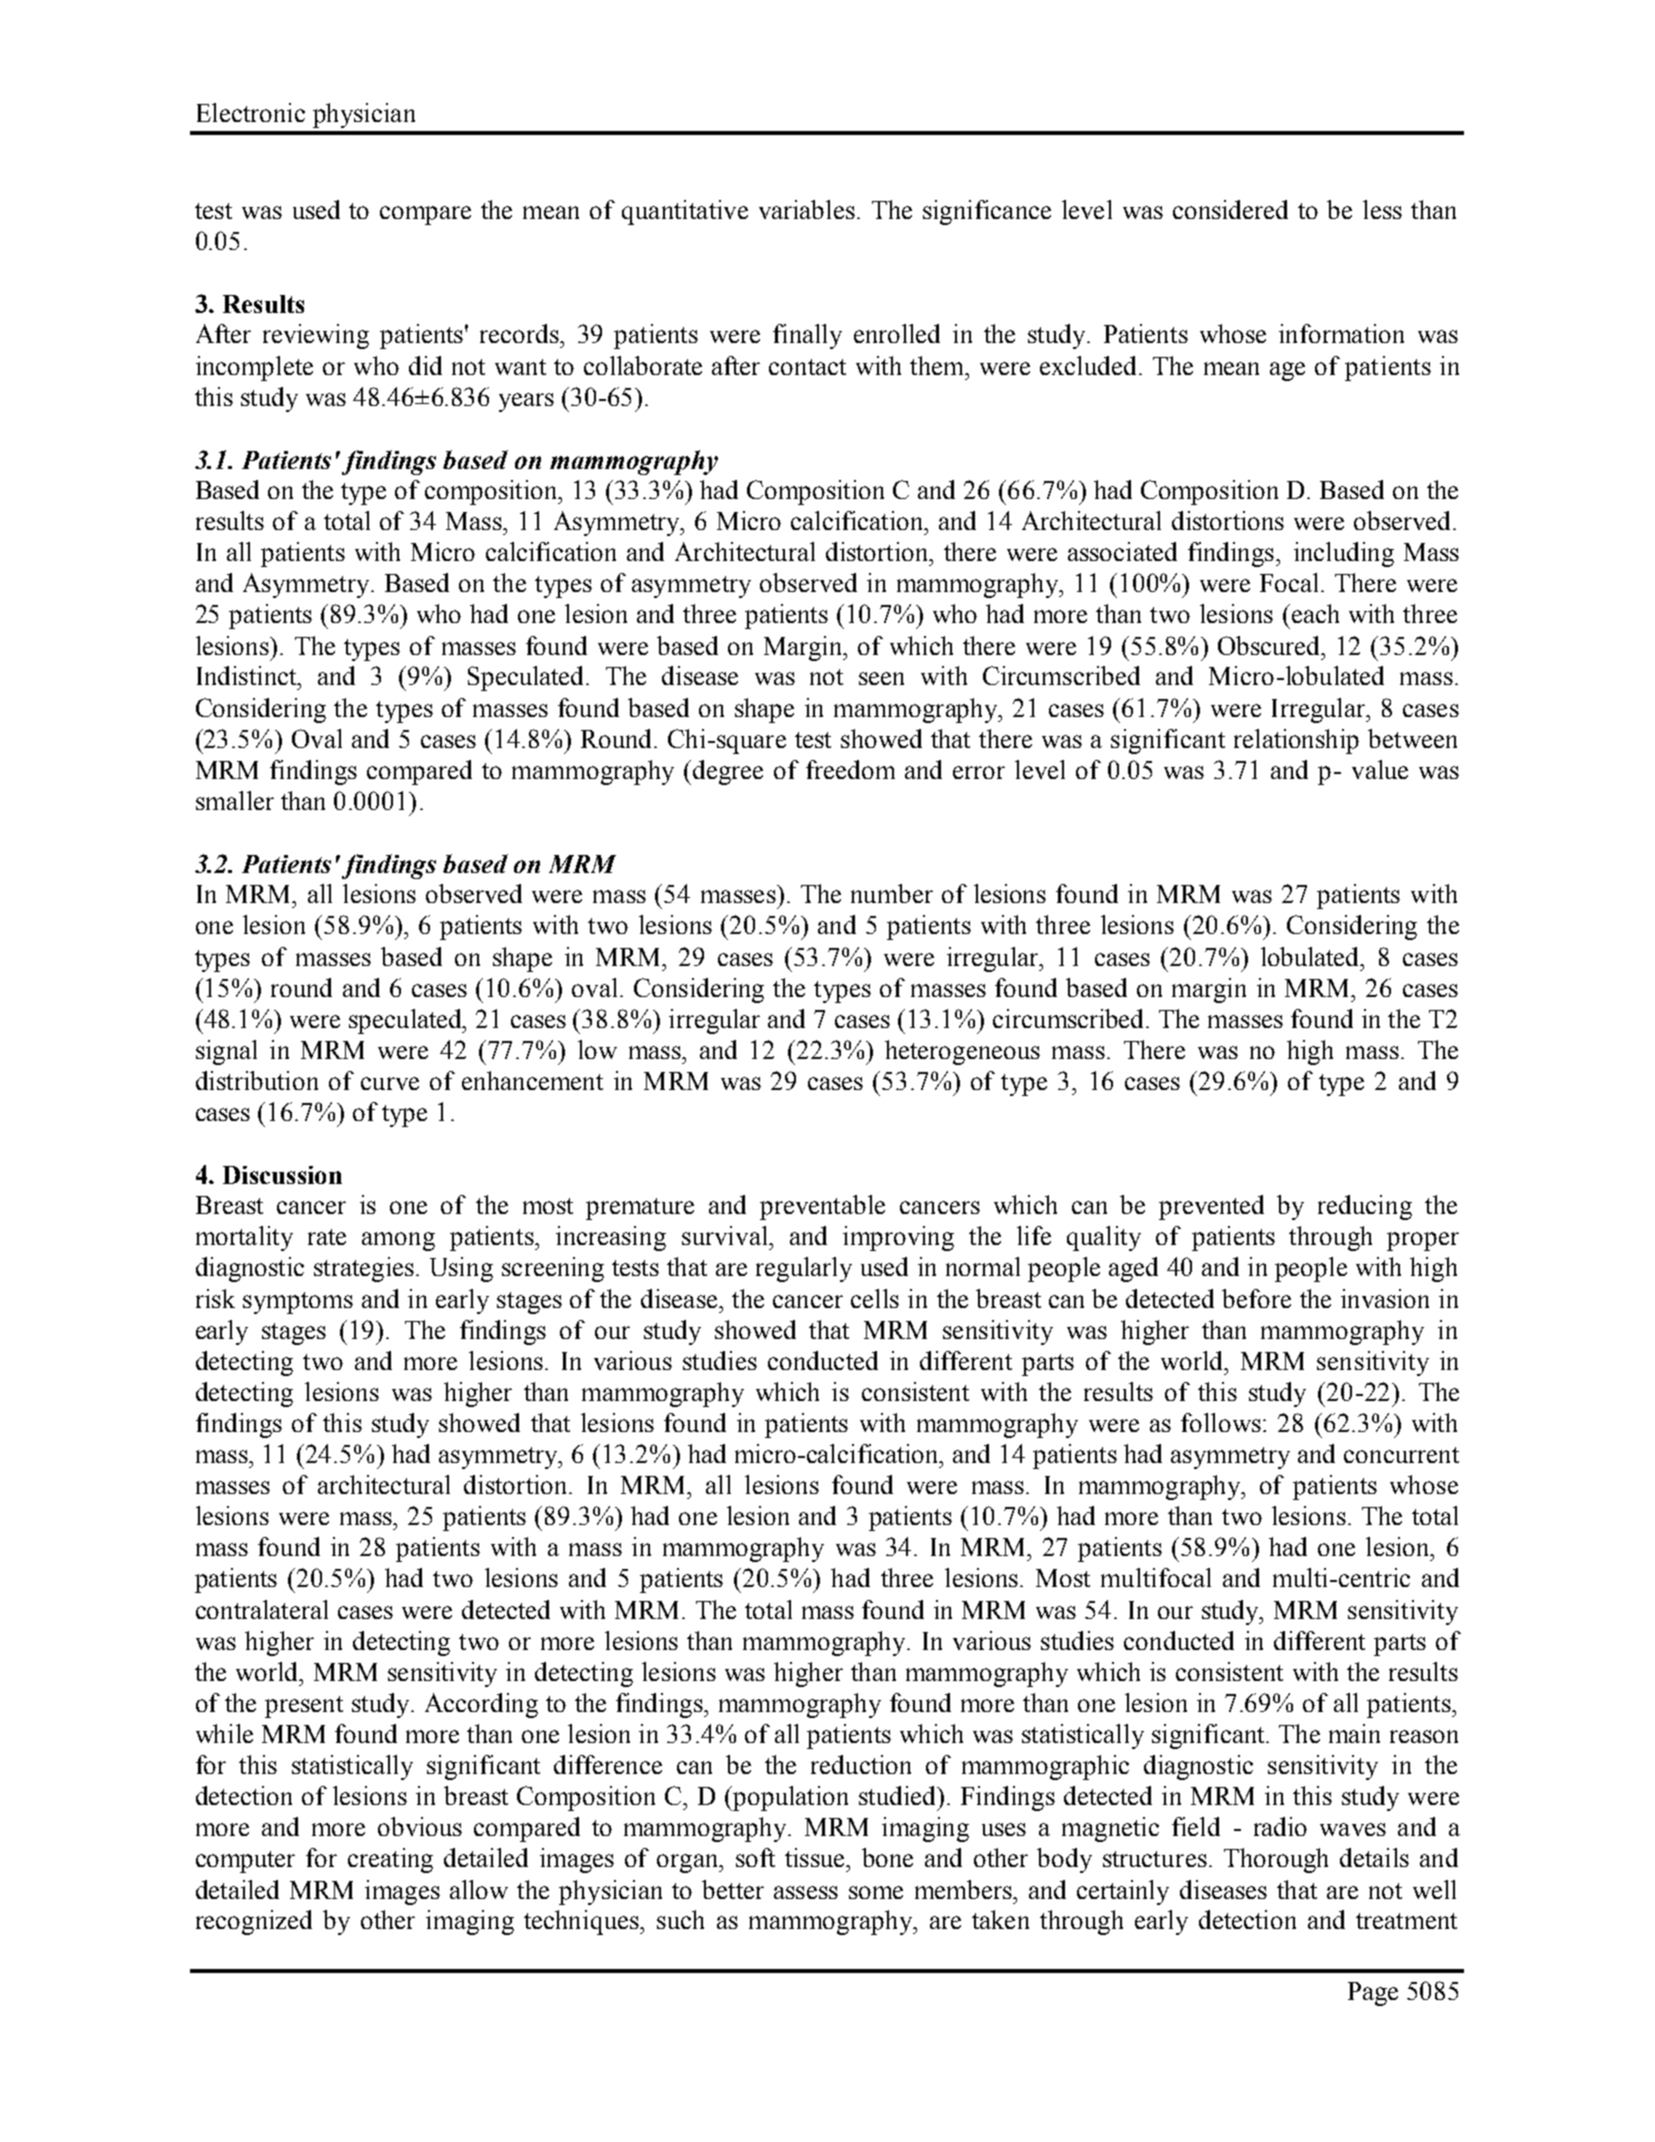 The width and height of the image is (1655, 2142). I want to click on Thorough, so click(1276, 1860).
